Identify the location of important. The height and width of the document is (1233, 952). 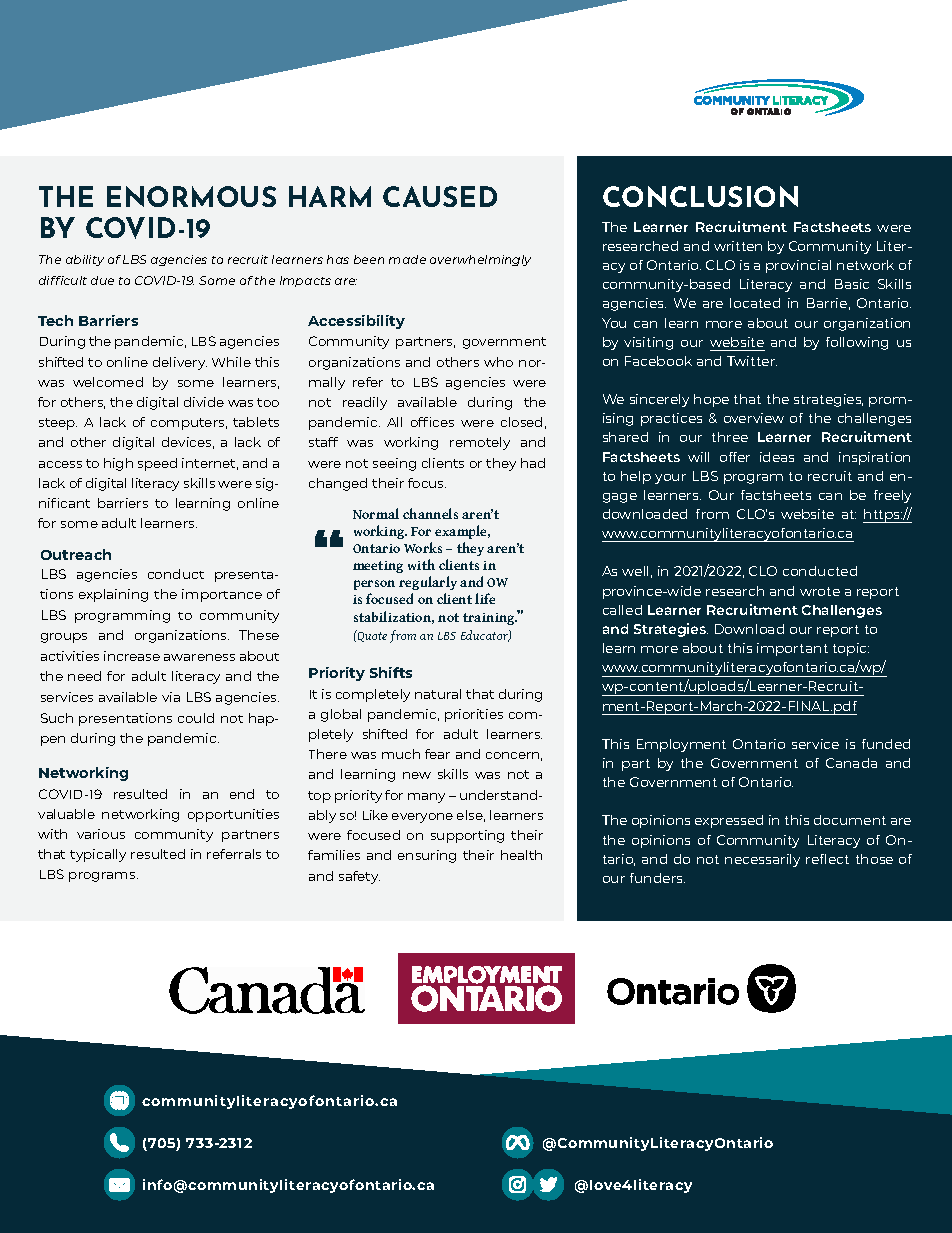
(792, 649).
